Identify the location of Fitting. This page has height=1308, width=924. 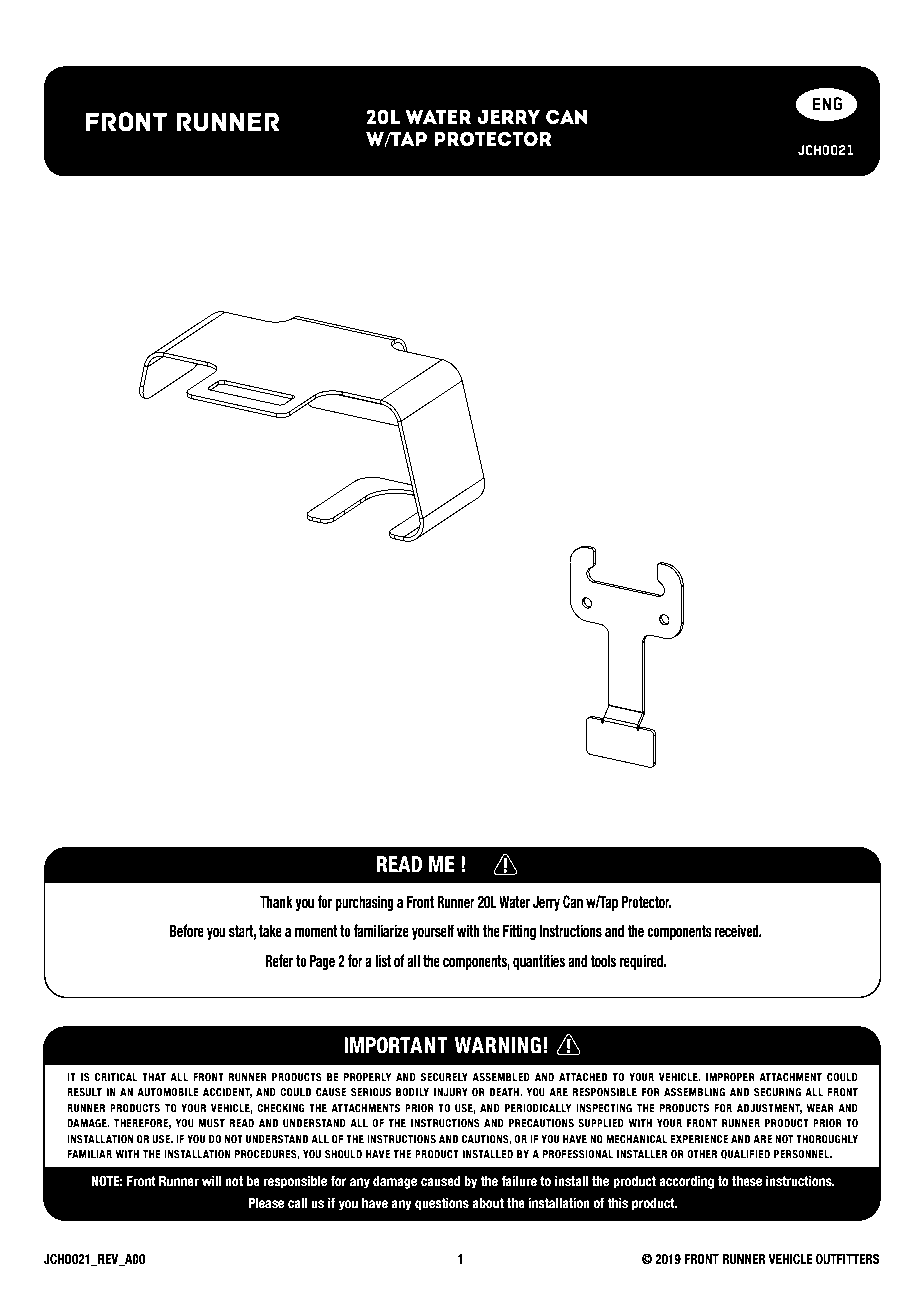
(519, 932).
